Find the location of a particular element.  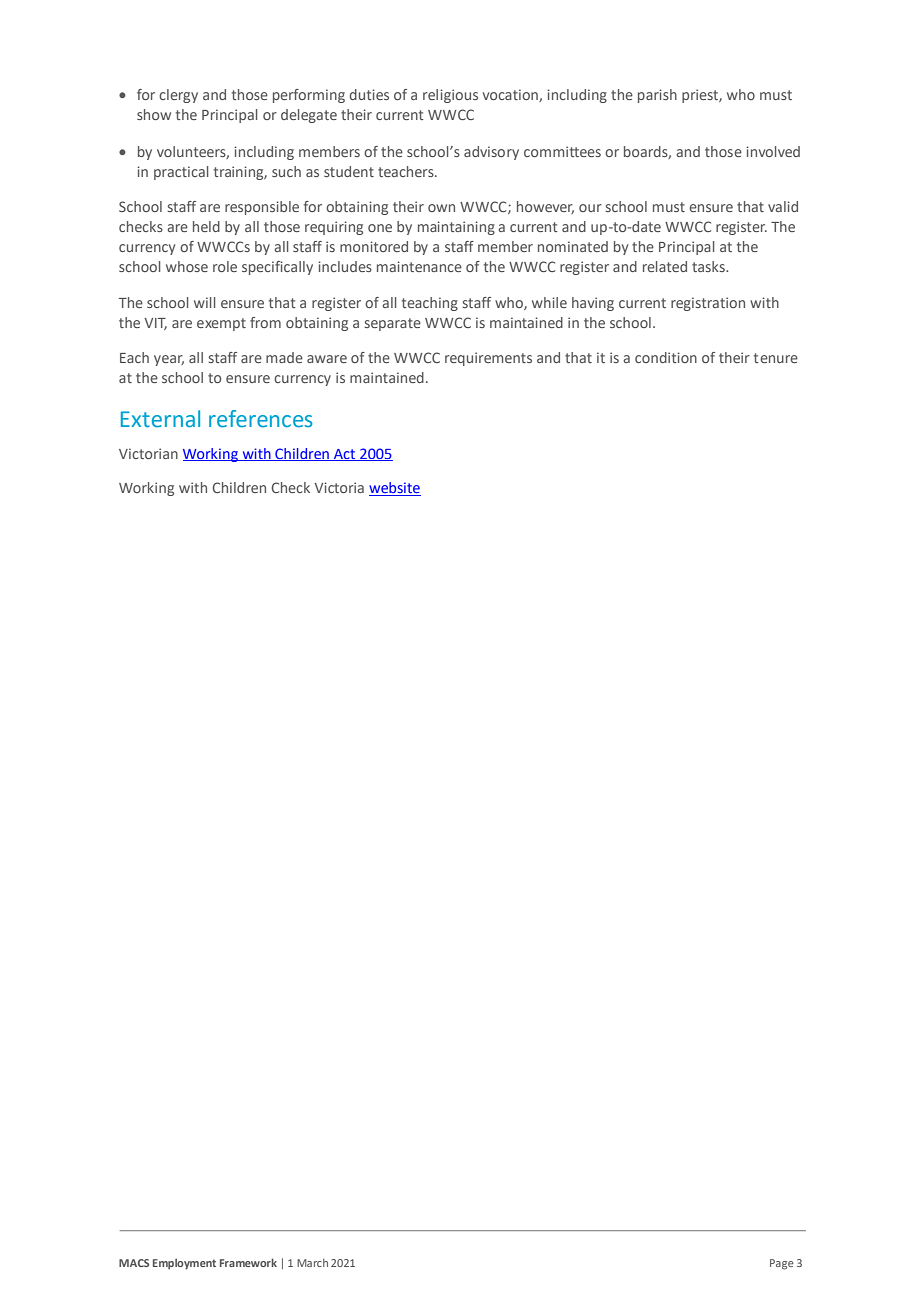

Employment is located at coordinates (184, 1264).
